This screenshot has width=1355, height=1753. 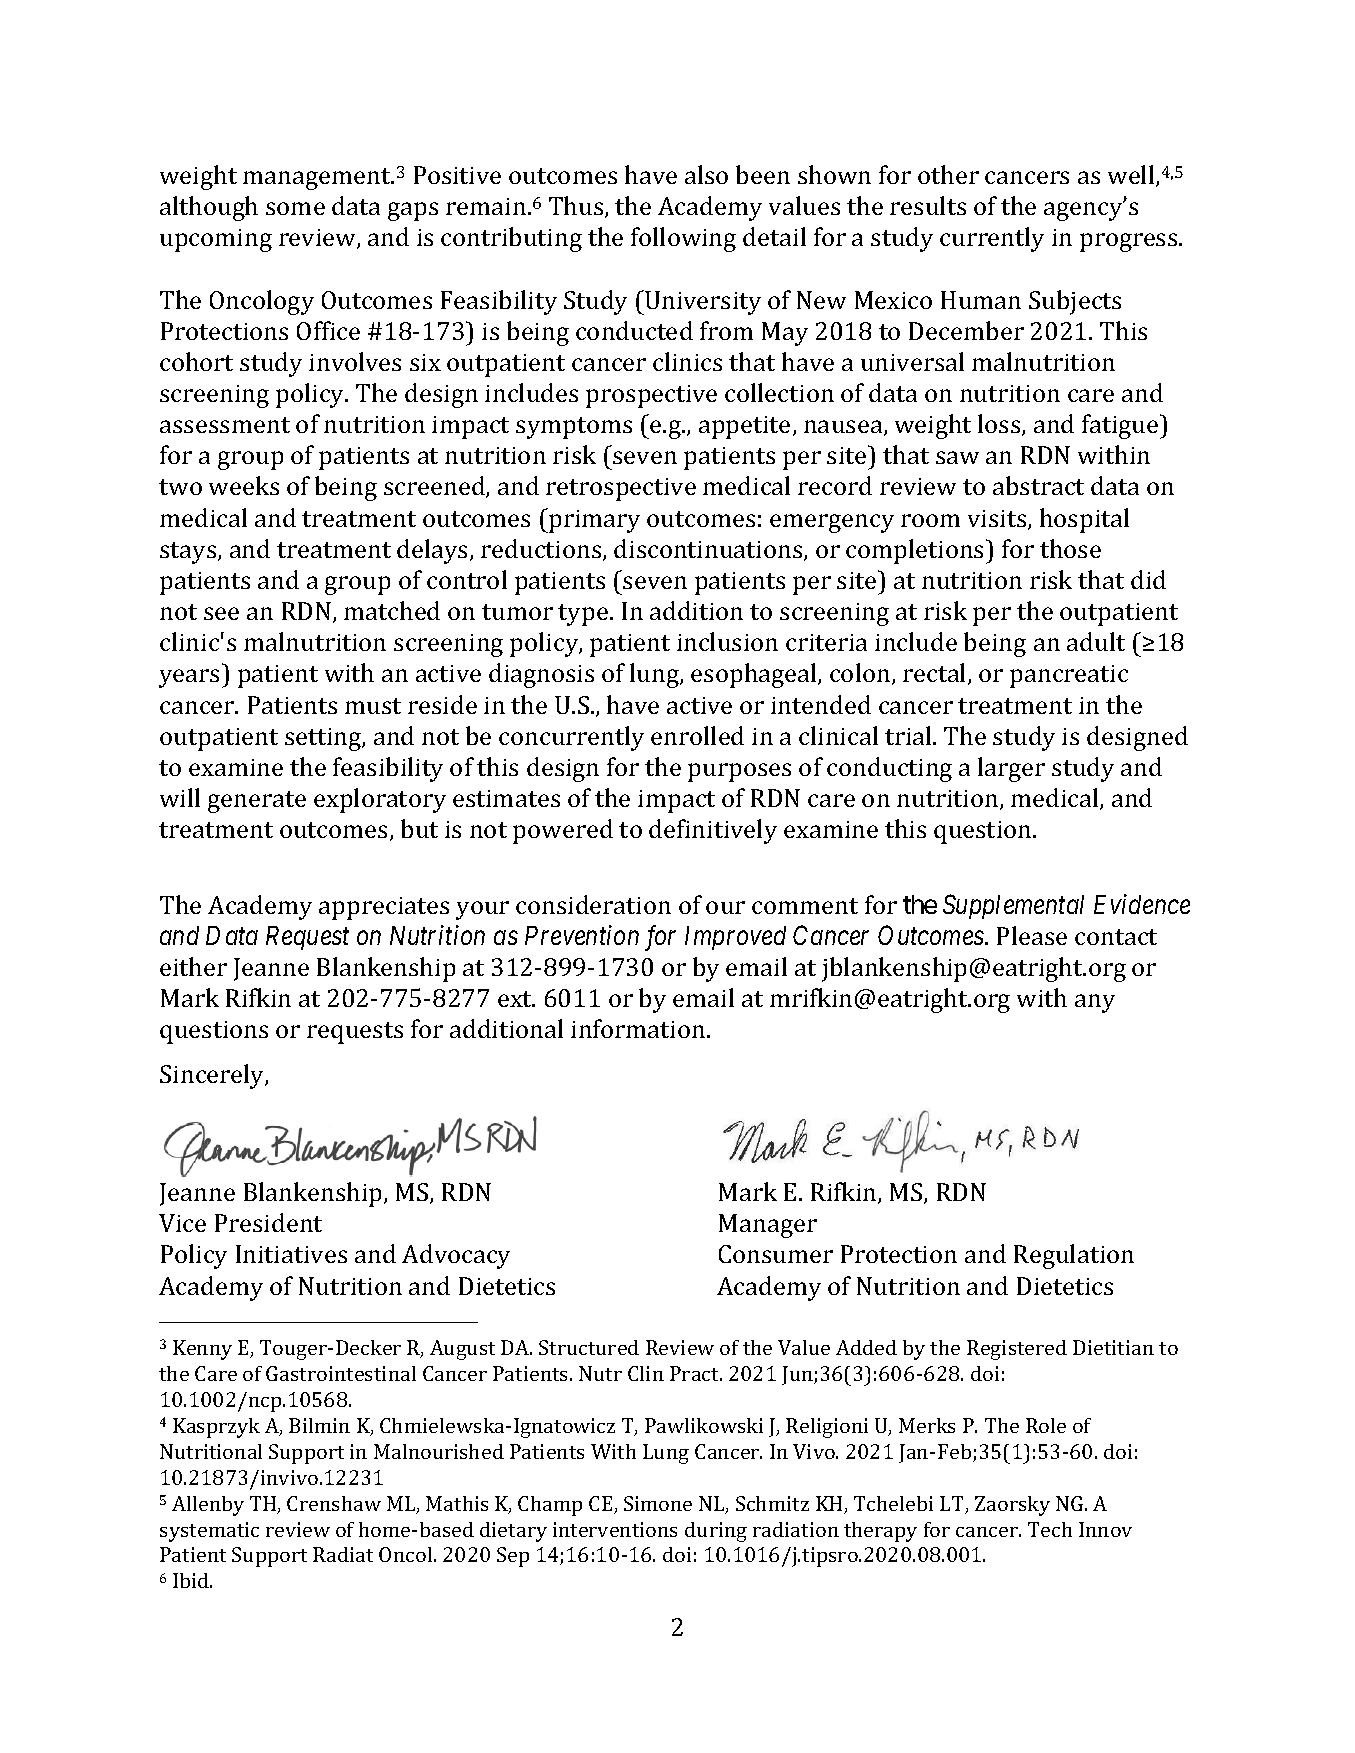 I want to click on see, so click(x=221, y=613).
